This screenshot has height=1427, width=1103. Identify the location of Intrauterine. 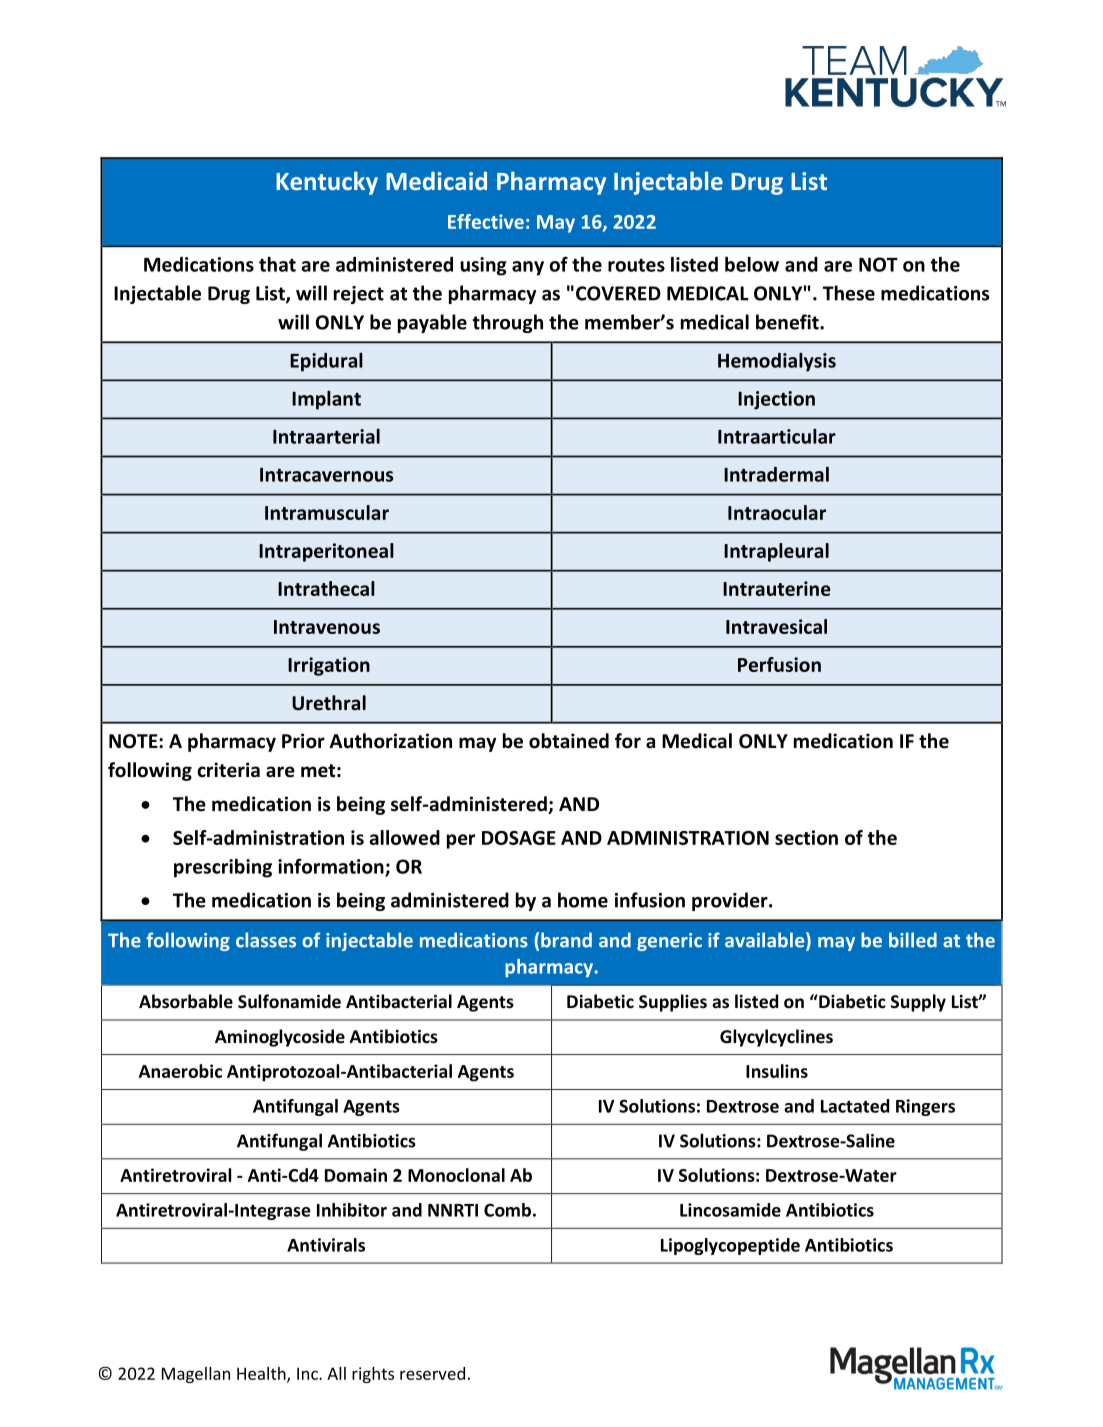
(777, 588).
